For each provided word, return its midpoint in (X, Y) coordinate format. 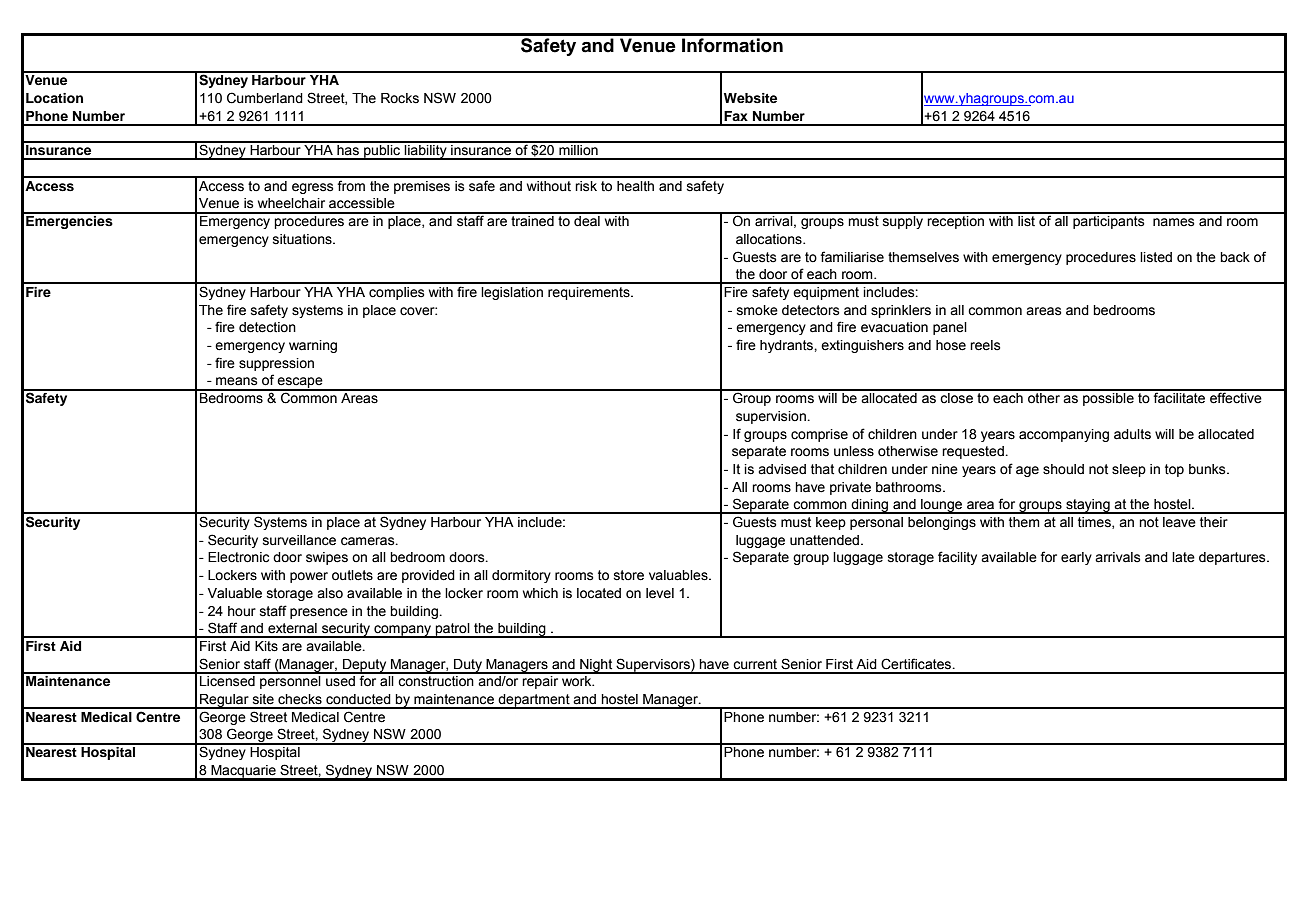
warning (313, 346)
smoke (757, 310)
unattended (826, 540)
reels (985, 345)
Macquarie (244, 772)
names (1174, 222)
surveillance (299, 540)
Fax (736, 116)
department (534, 701)
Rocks (400, 98)
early (1076, 558)
